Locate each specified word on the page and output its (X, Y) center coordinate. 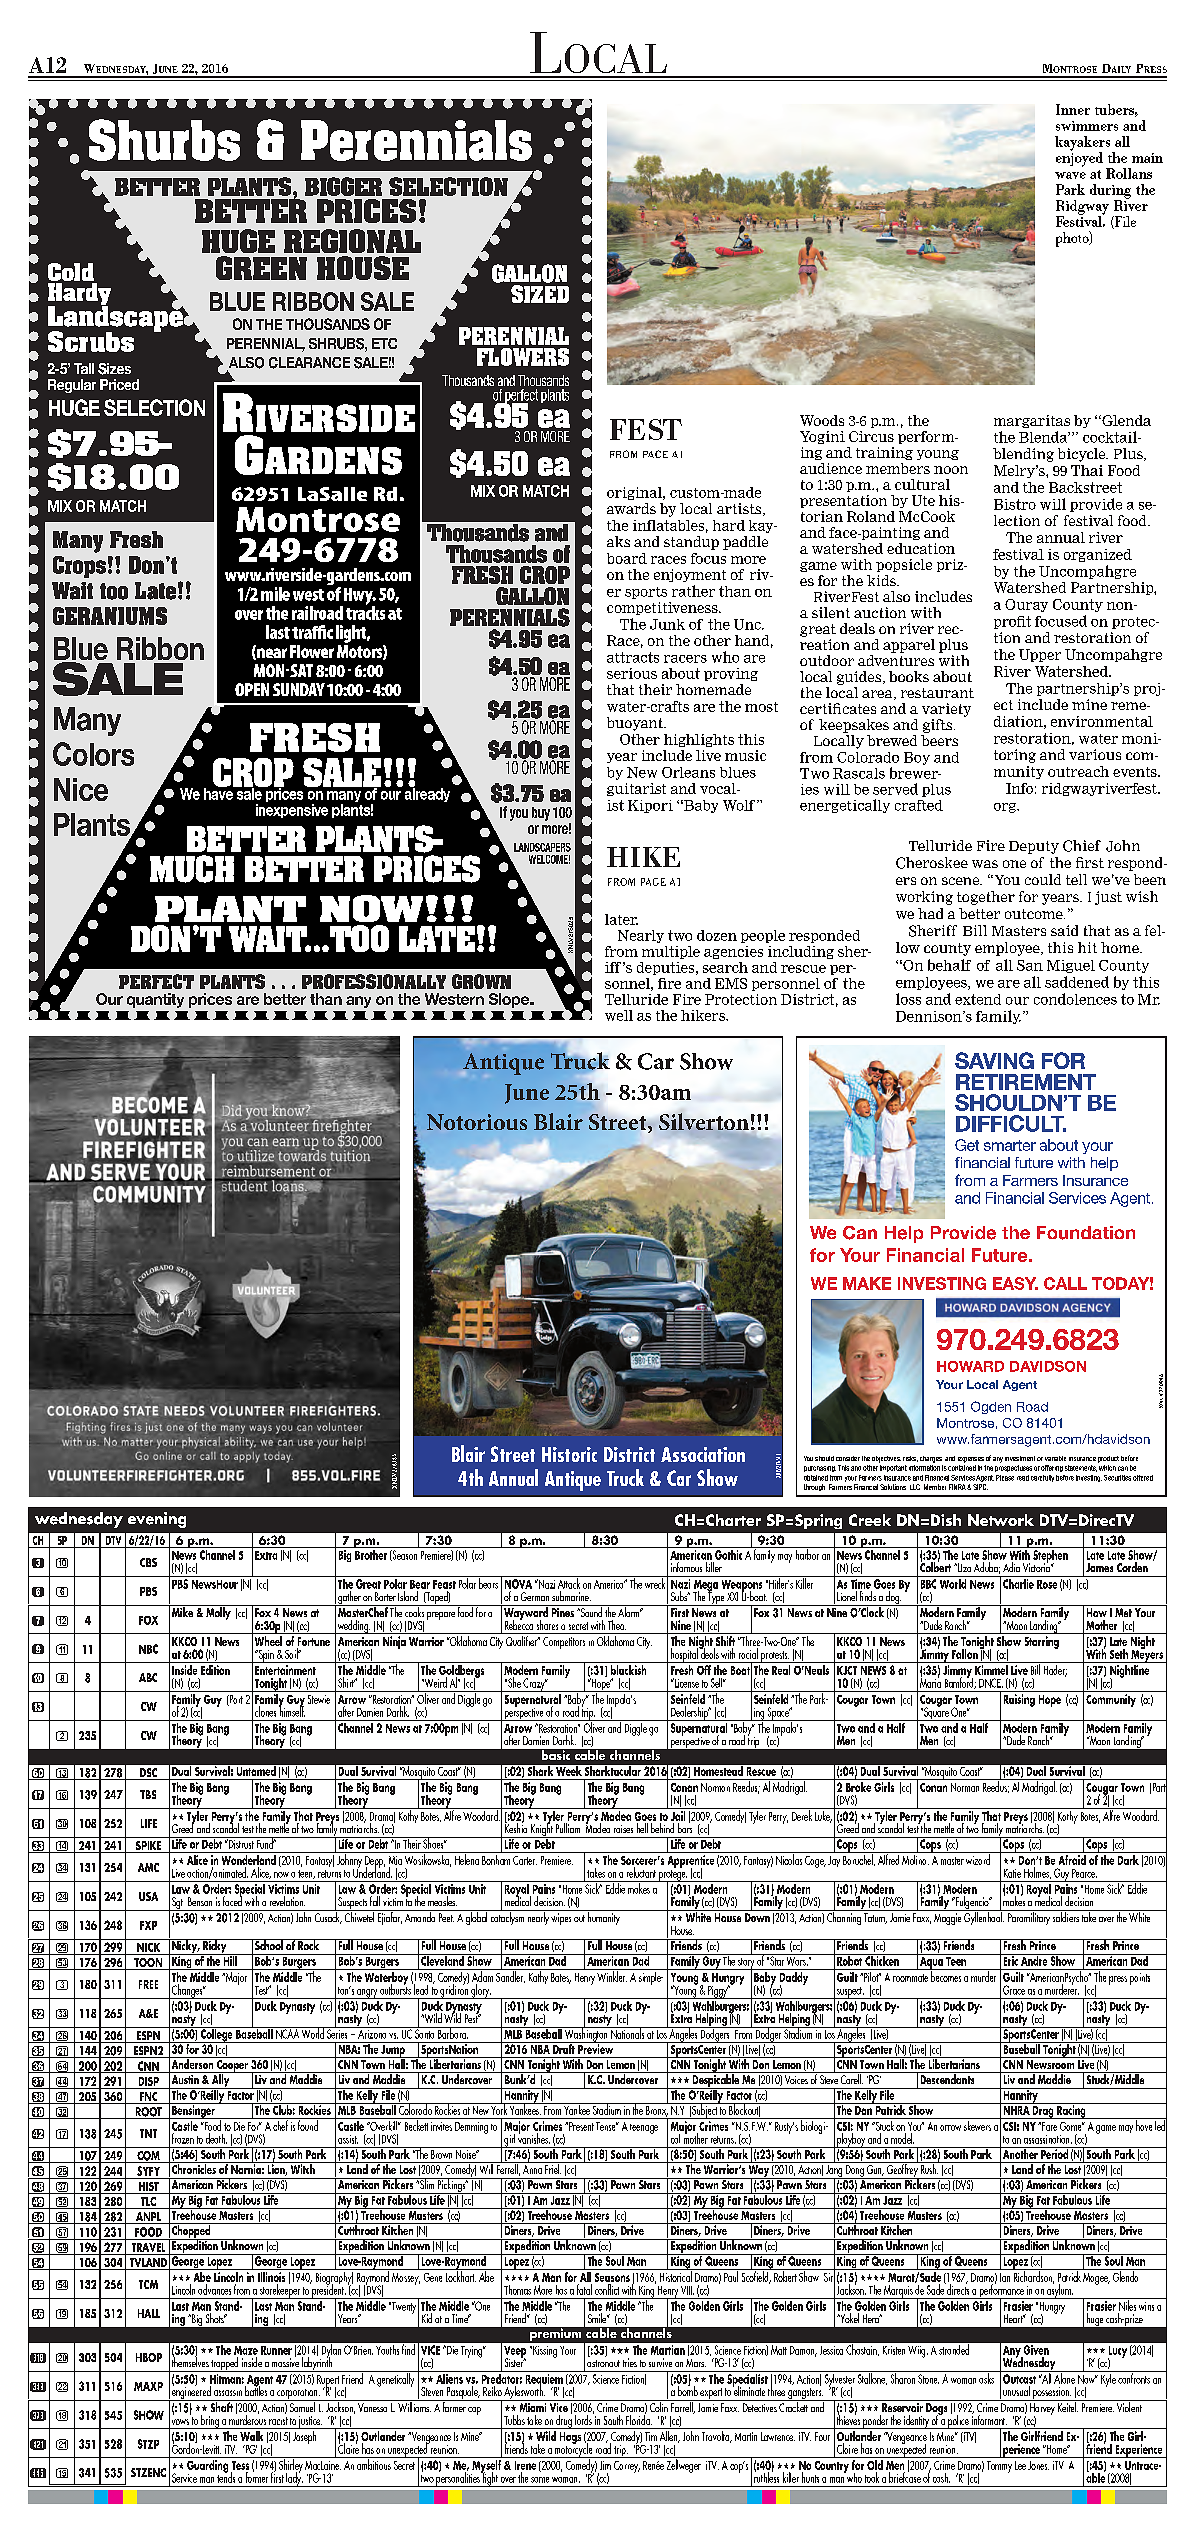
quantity (155, 1000)
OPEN (252, 689)
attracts (633, 657)
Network (1001, 1520)
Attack (569, 1582)
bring (210, 2422)
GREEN (261, 268)
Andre (1034, 1960)
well (619, 1015)
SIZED (540, 294)
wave (1070, 175)
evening (157, 1520)
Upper (1040, 655)
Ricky (215, 1947)
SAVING (994, 1060)
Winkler (612, 1975)
